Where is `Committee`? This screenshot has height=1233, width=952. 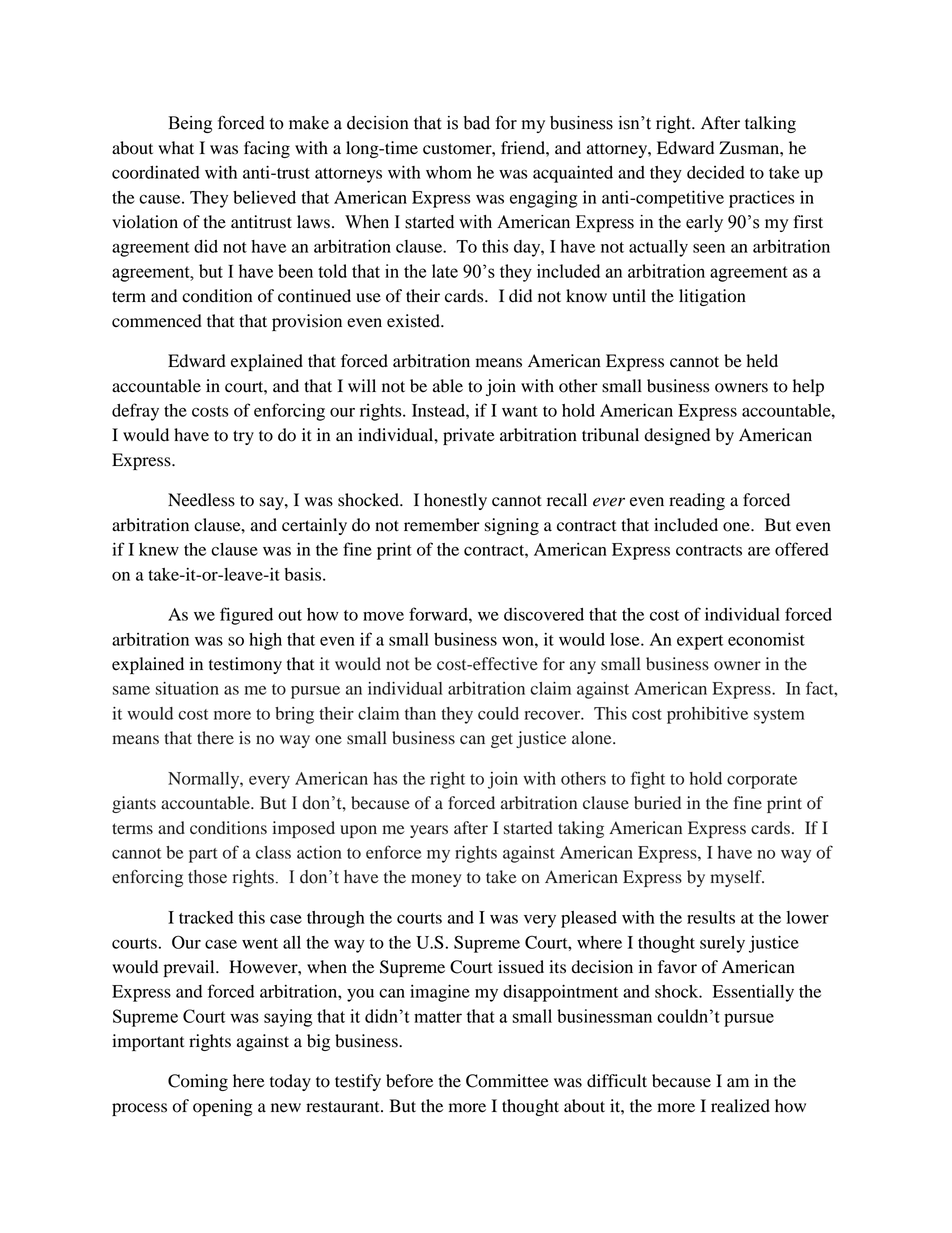
Committee is located at coordinates (507, 1081).
